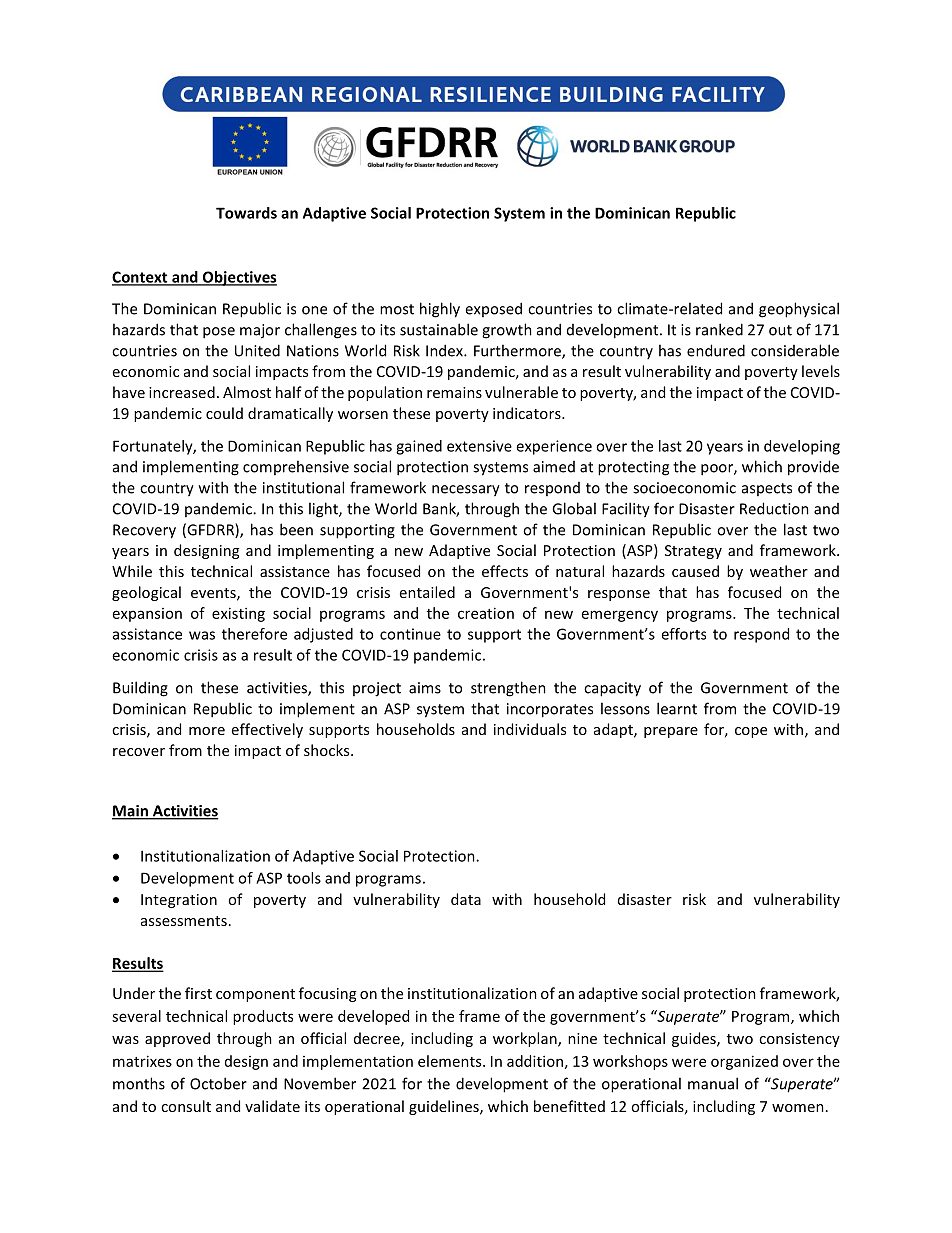 This screenshot has width=952, height=1233. I want to click on necessary, so click(466, 491).
